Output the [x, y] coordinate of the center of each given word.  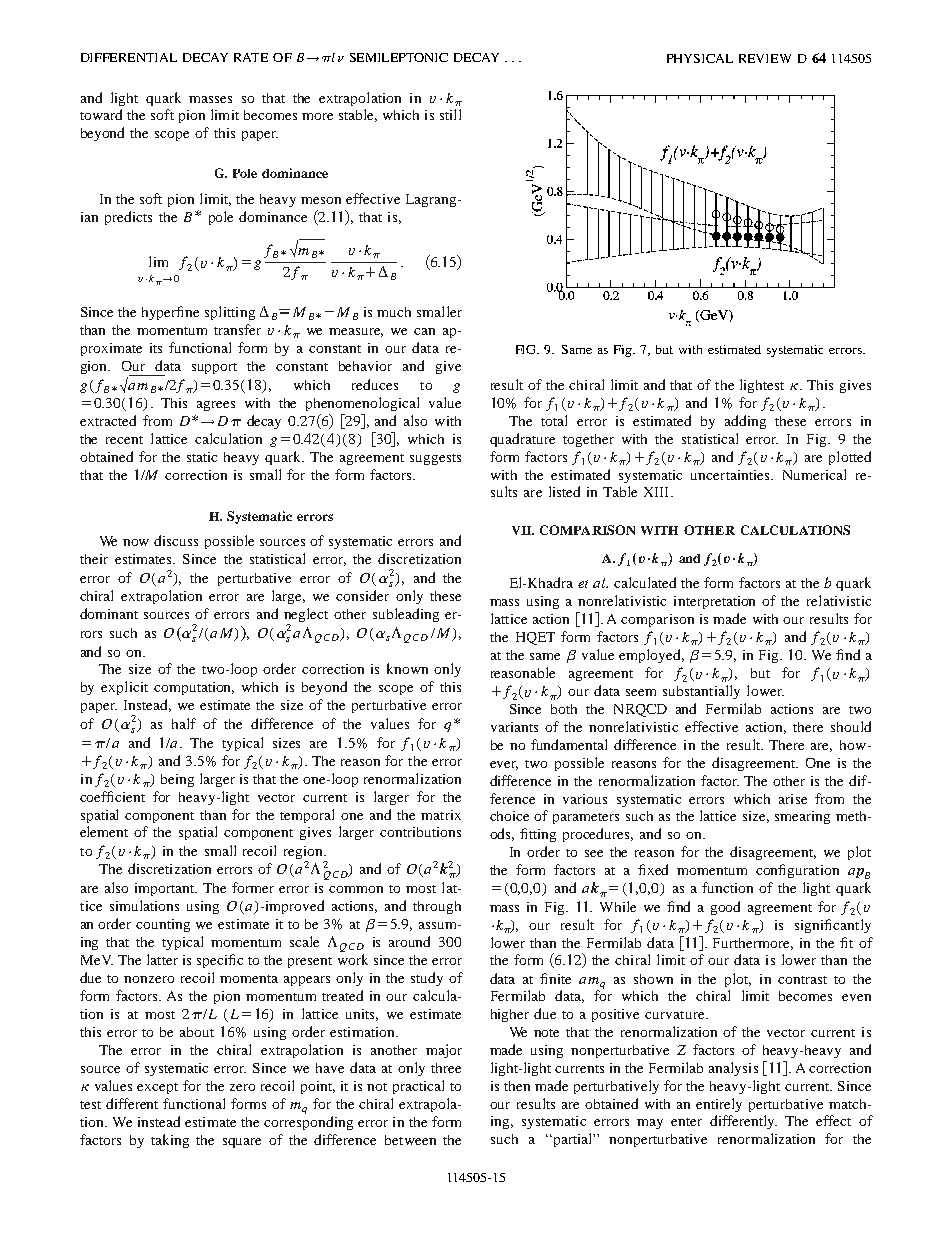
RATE [251, 57]
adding [745, 422]
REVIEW [765, 58]
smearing [802, 817]
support [214, 368]
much [394, 312]
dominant [109, 613]
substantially [701, 692]
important [166, 889]
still [450, 114]
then [517, 1086]
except [157, 1088]
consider [362, 595]
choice [509, 816]
